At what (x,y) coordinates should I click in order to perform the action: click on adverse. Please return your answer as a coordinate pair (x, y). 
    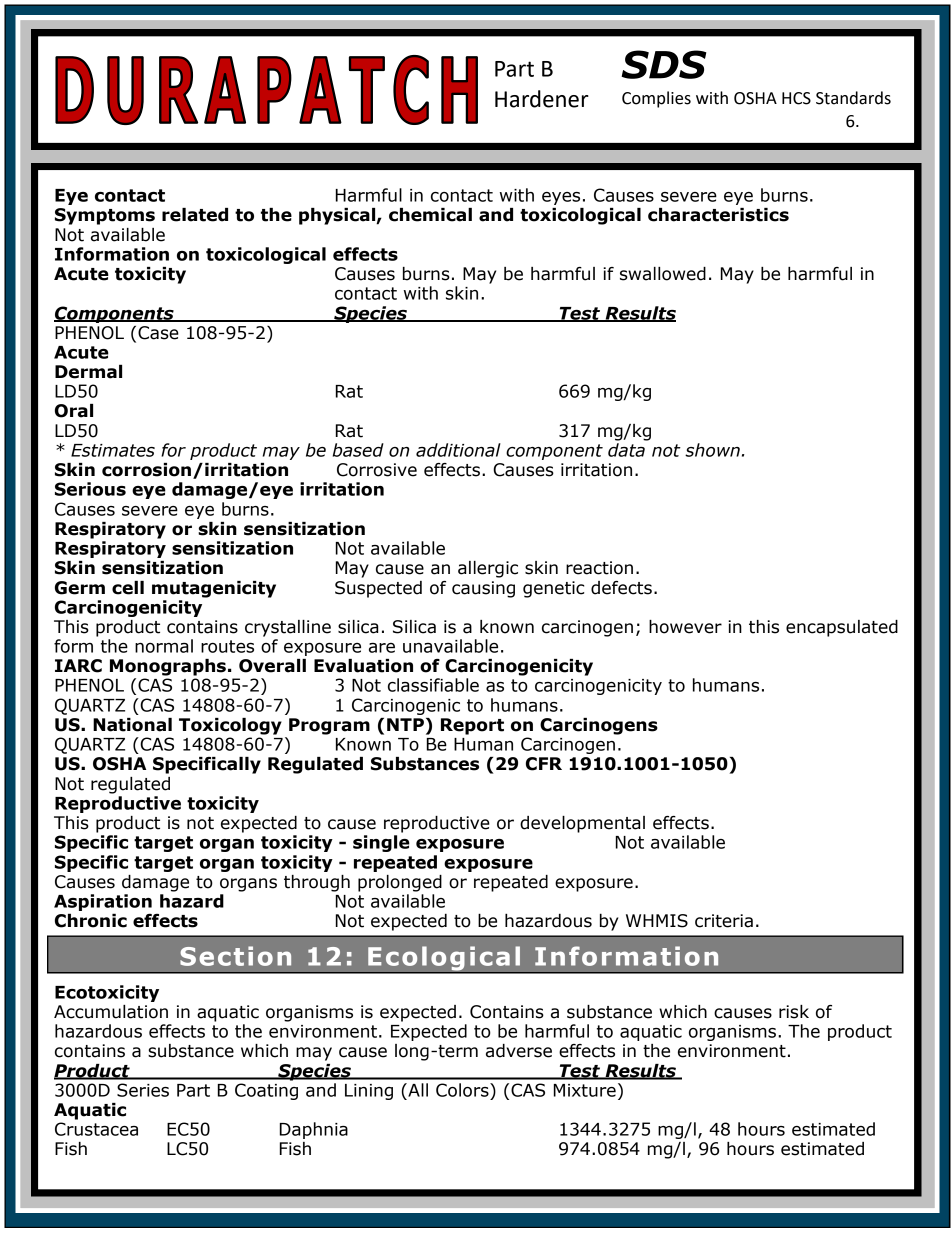
    Looking at the image, I should click on (519, 1051).
